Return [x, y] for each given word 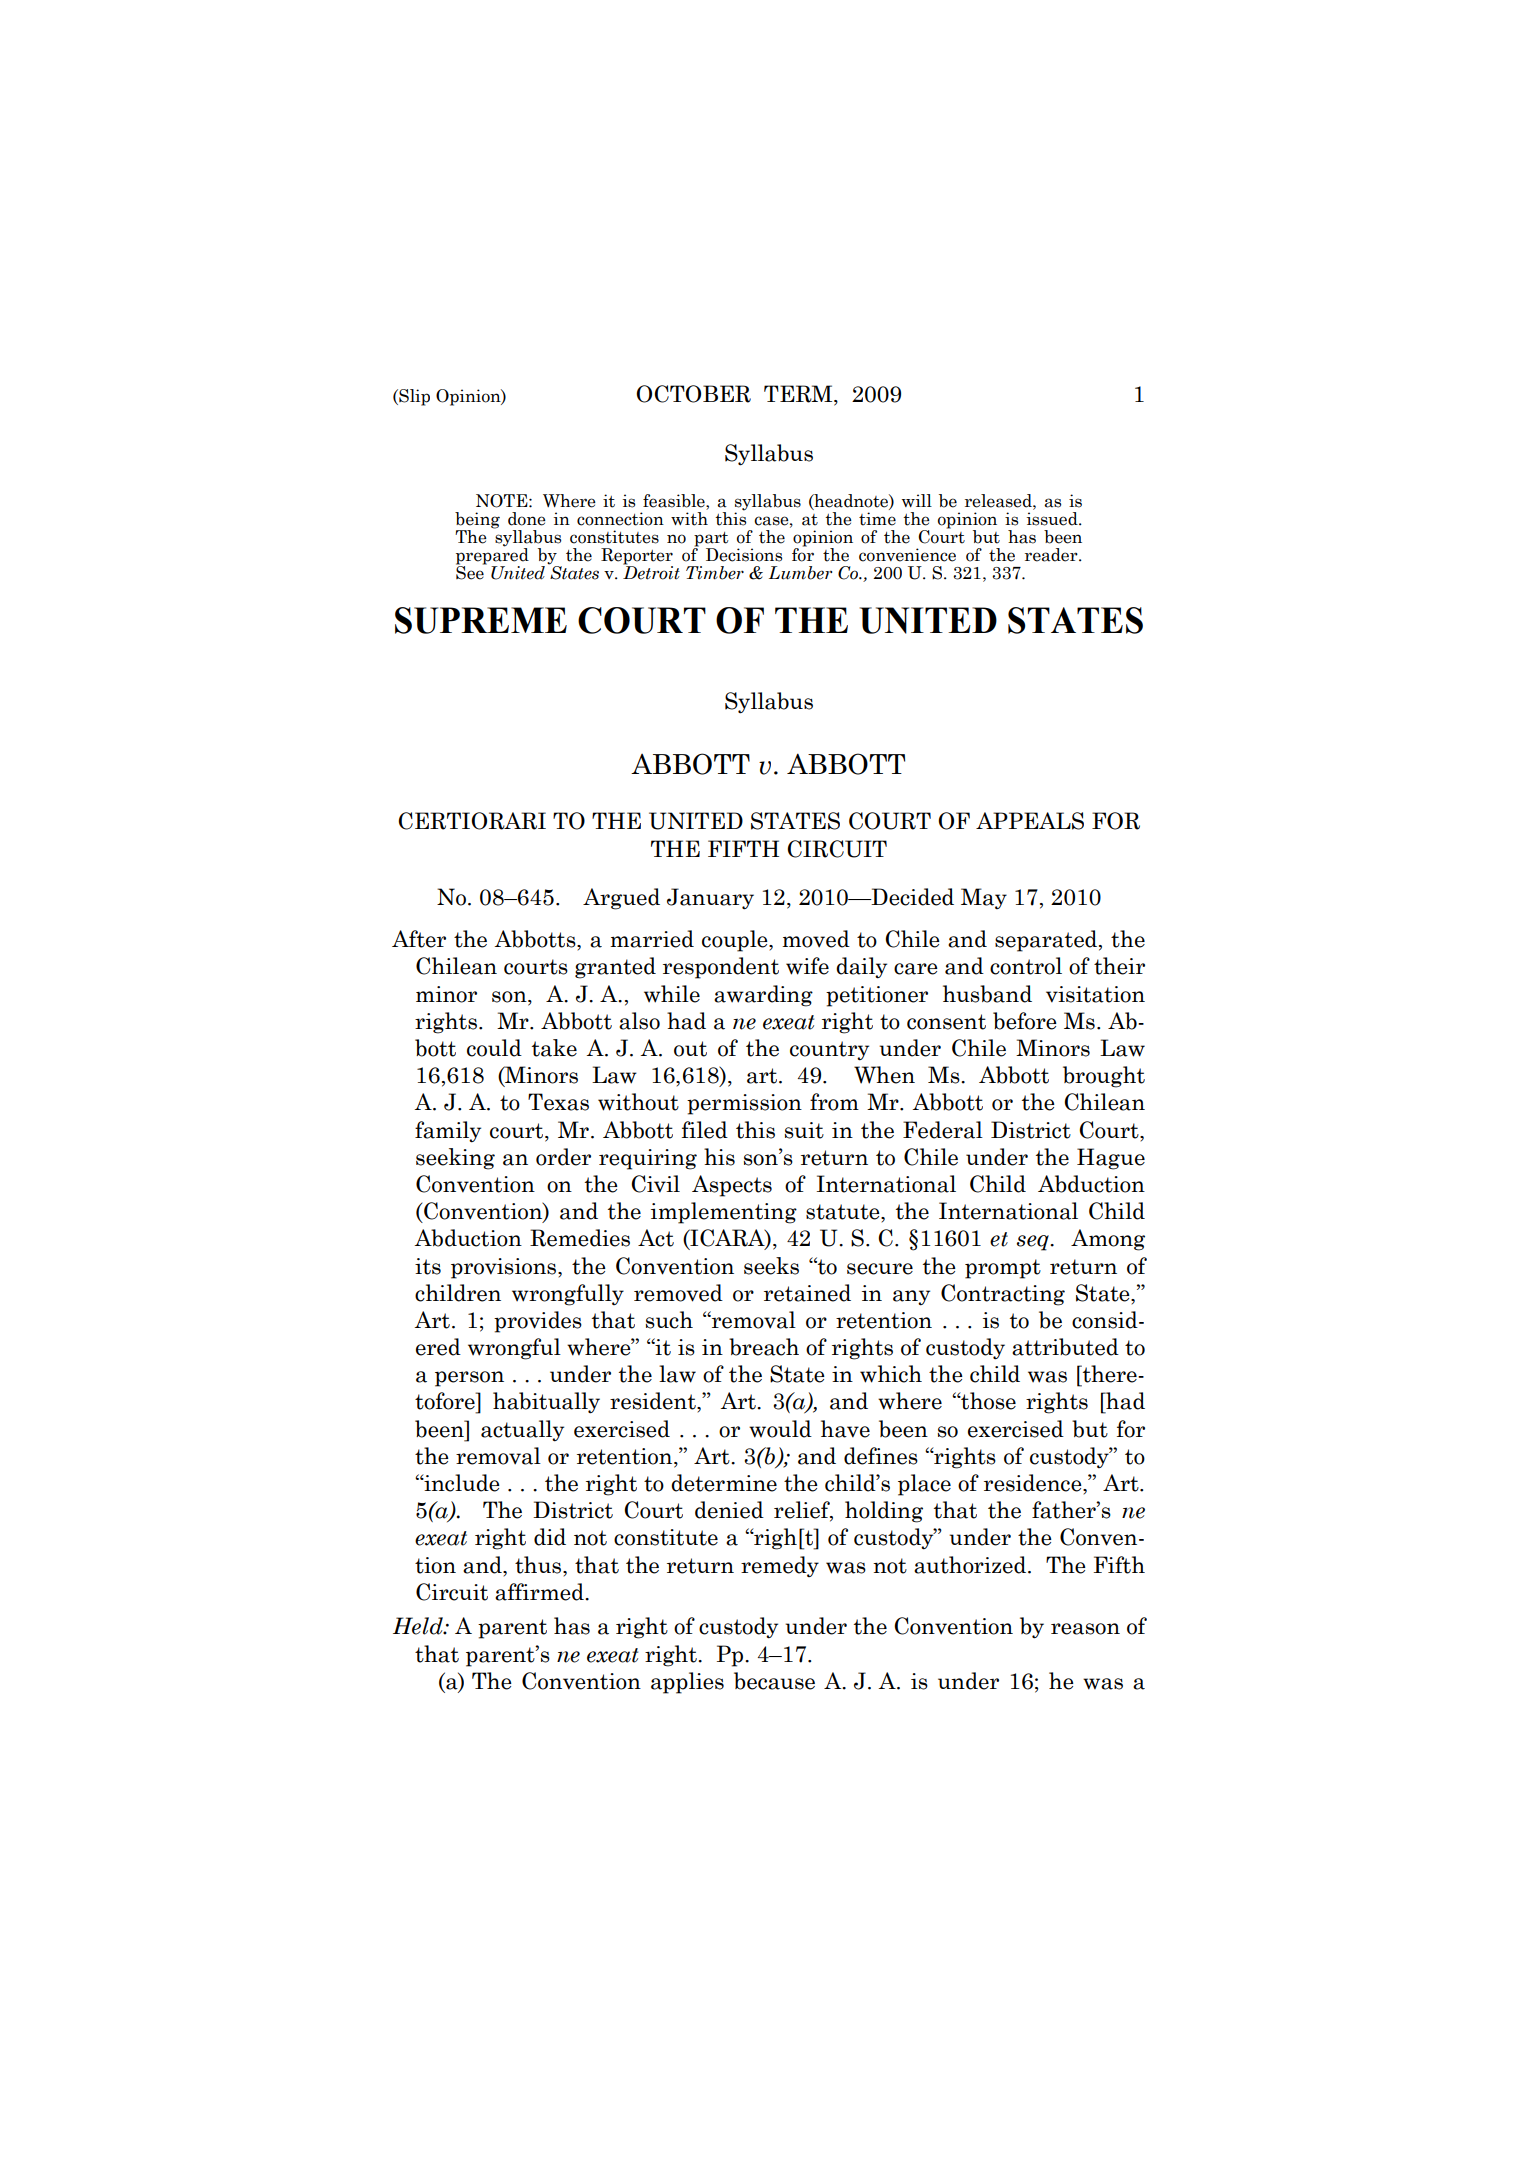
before [1025, 1021]
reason [1085, 1629]
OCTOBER [693, 394]
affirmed [540, 1592]
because [774, 1681]
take [554, 1048]
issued [1053, 519]
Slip [413, 397]
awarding [763, 996]
